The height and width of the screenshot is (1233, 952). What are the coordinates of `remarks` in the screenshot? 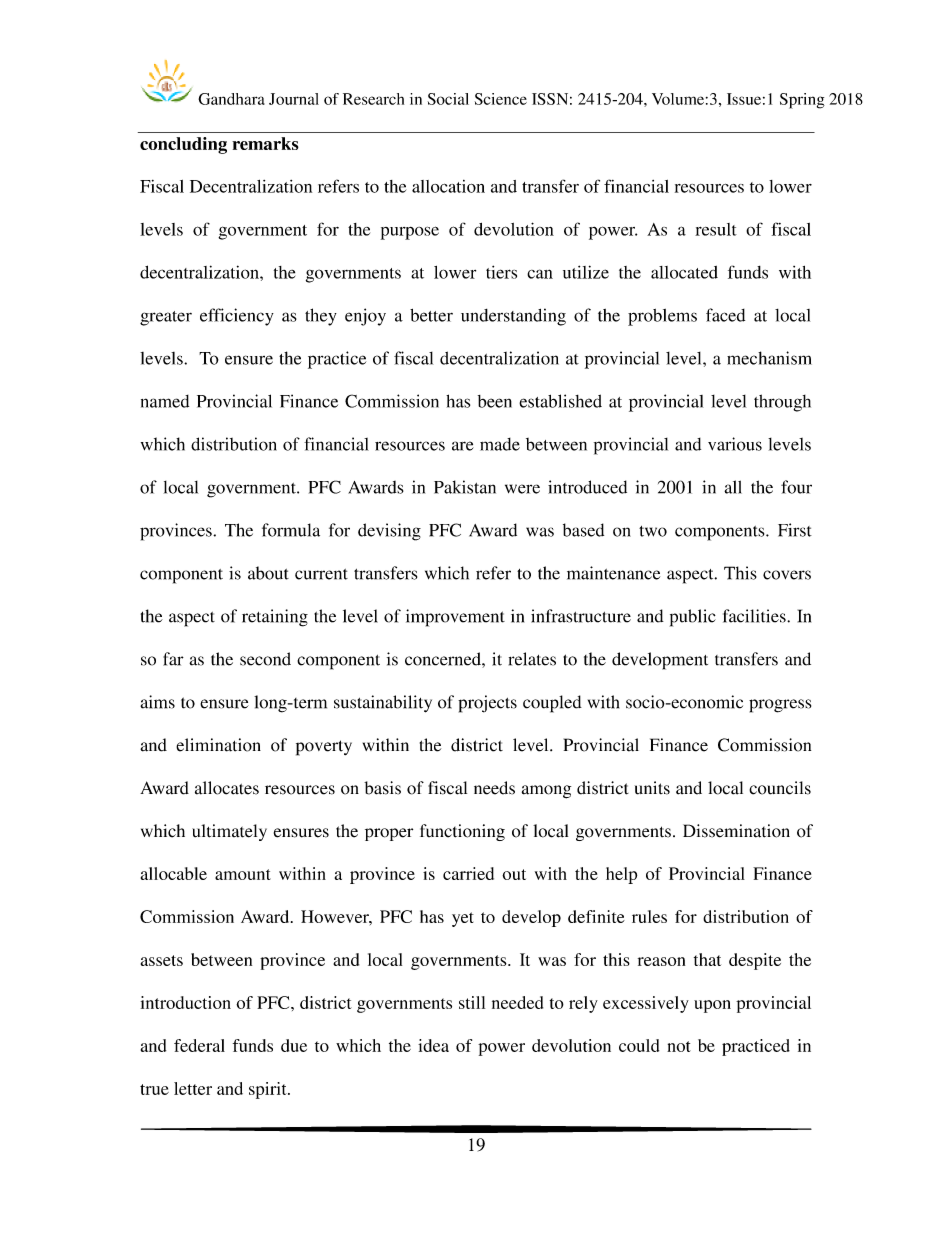 It's located at (265, 143).
